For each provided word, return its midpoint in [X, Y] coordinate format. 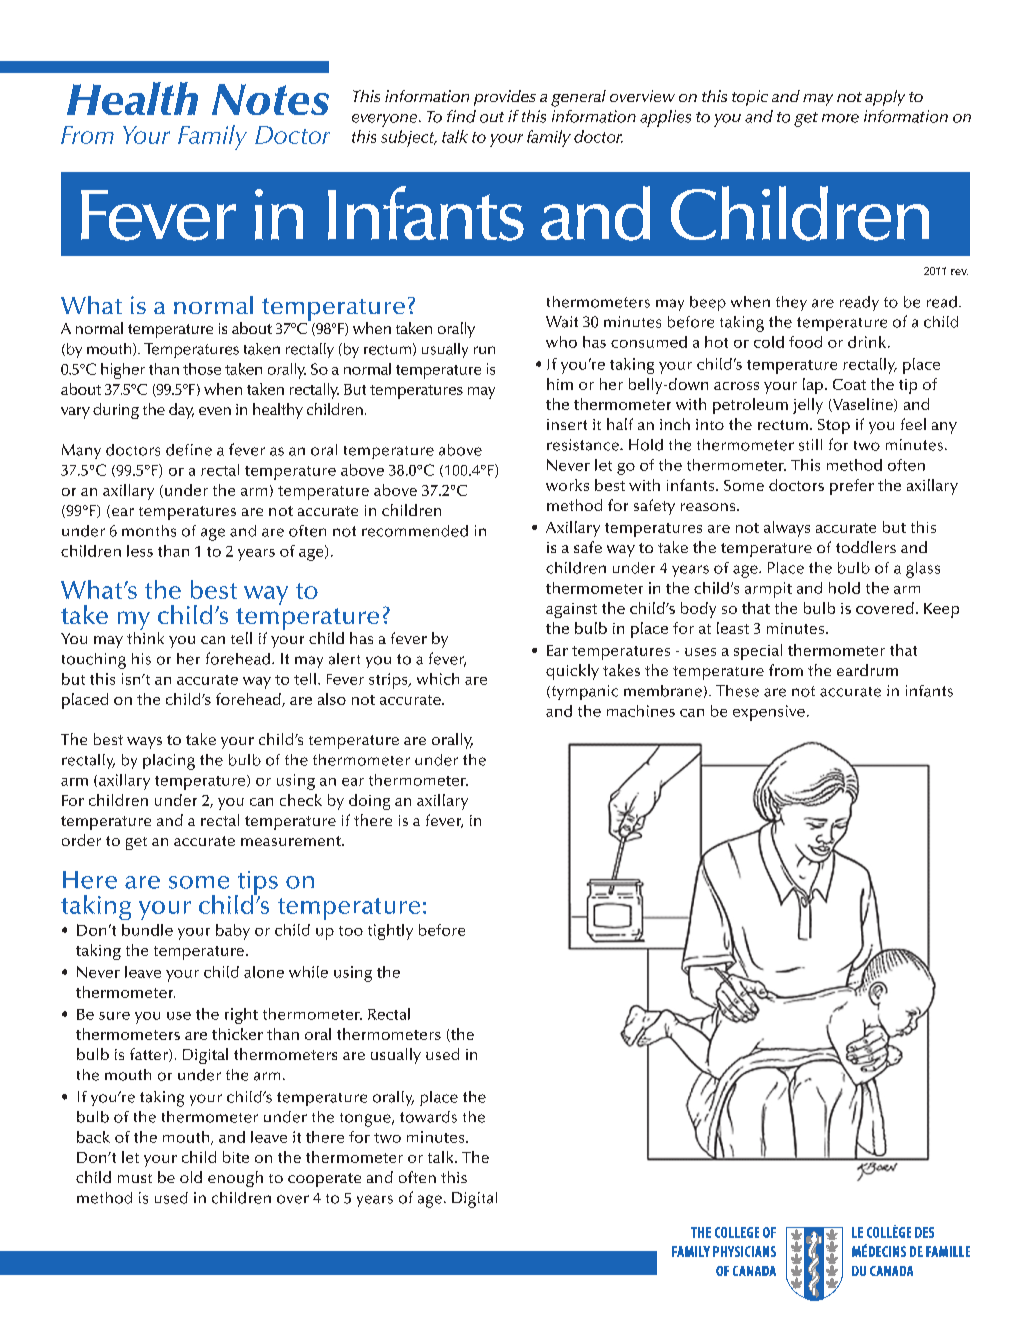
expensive [769, 713]
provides [505, 98]
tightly [390, 932]
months [149, 531]
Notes [270, 99]
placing [169, 762]
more [840, 118]
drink [868, 342]
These [737, 691]
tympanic [583, 692]
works [567, 485]
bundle [147, 930]
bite [236, 1157]
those [202, 369]
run [484, 350]
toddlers [866, 547]
